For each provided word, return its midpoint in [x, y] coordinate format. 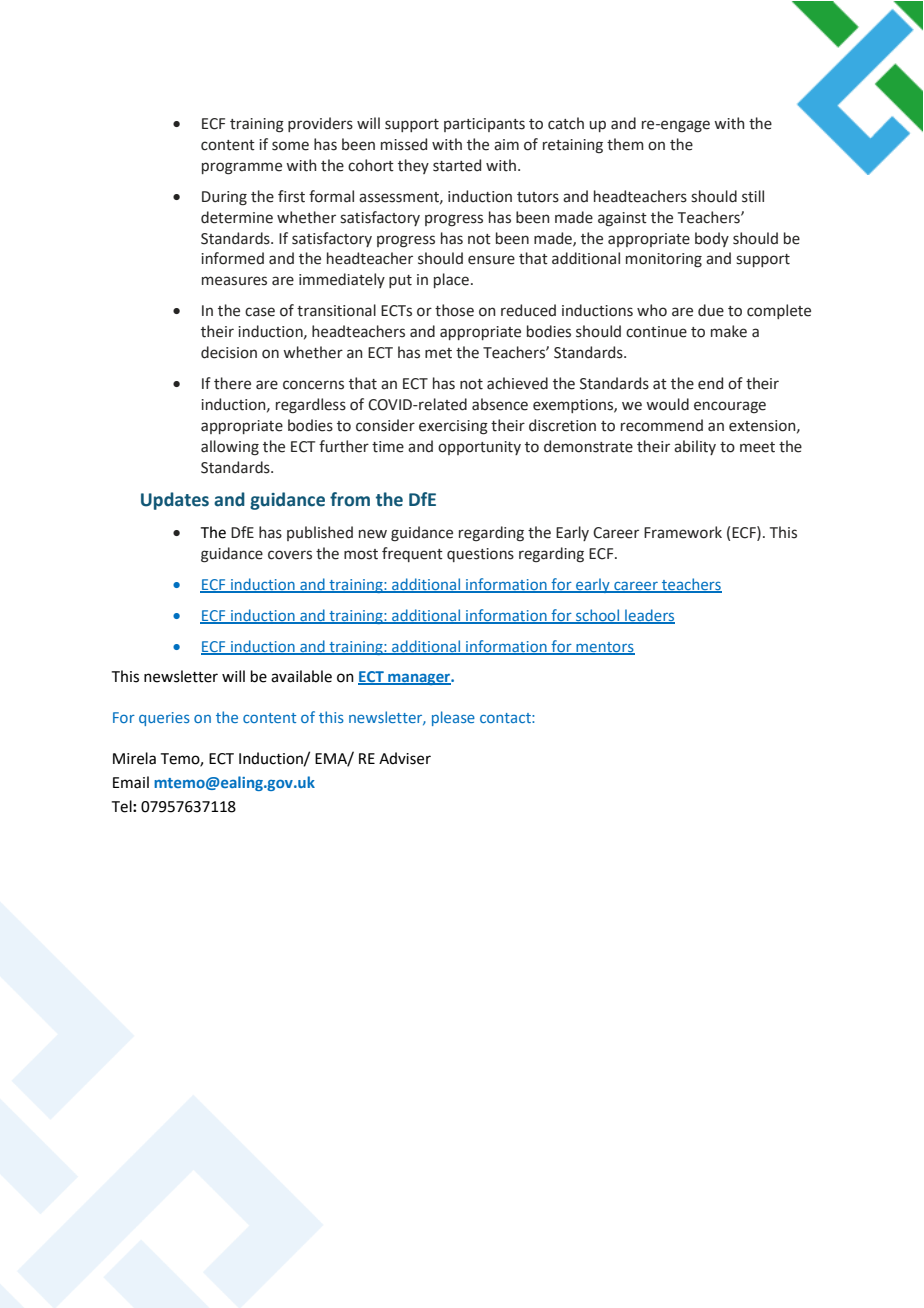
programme [242, 168]
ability [695, 447]
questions [480, 555]
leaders [649, 616]
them [625, 144]
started [457, 165]
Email [131, 782]
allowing [230, 448]
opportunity [479, 448]
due [711, 310]
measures [234, 281]
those [454, 310]
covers [290, 555]
